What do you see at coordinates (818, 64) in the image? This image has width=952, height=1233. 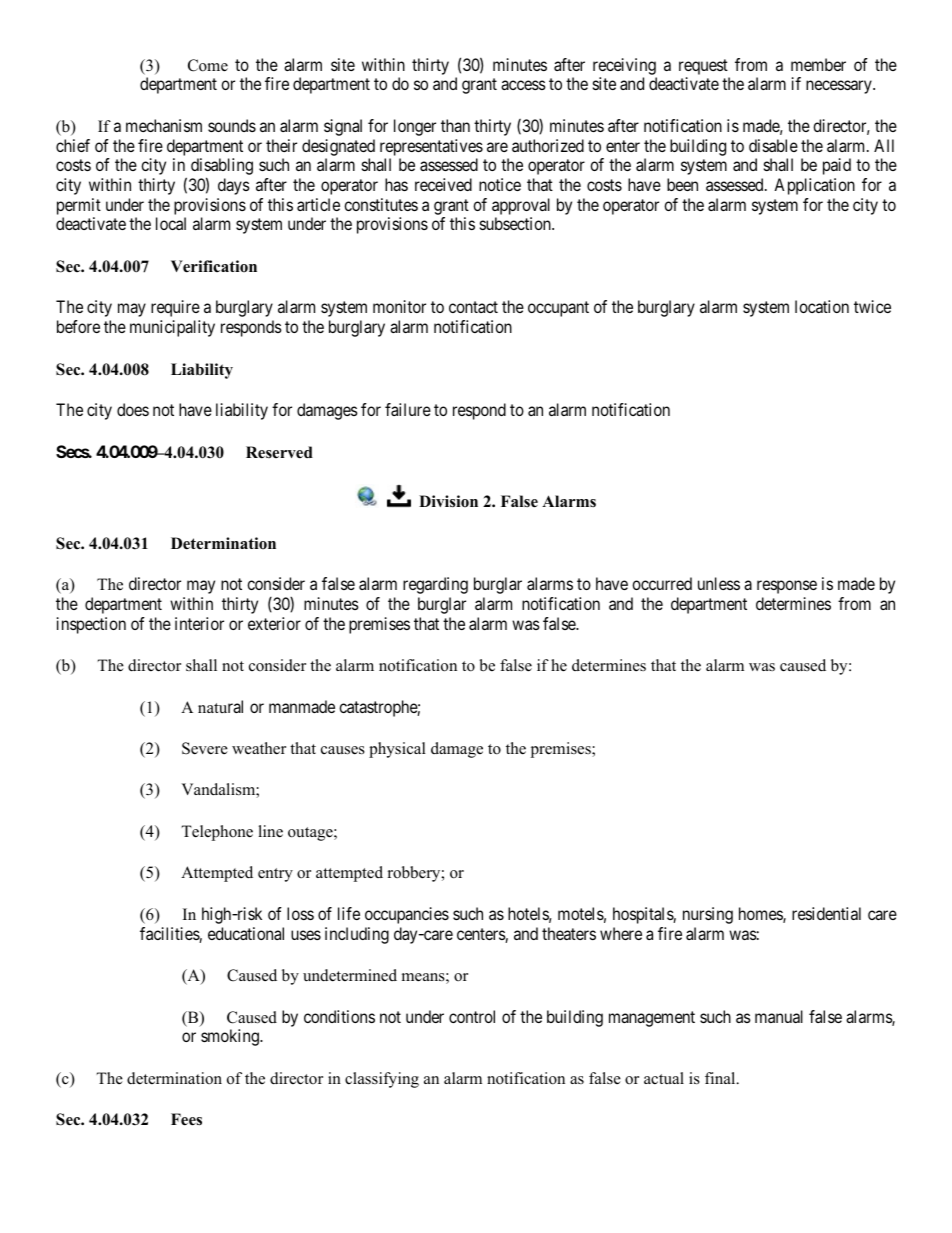 I see `member` at bounding box center [818, 64].
